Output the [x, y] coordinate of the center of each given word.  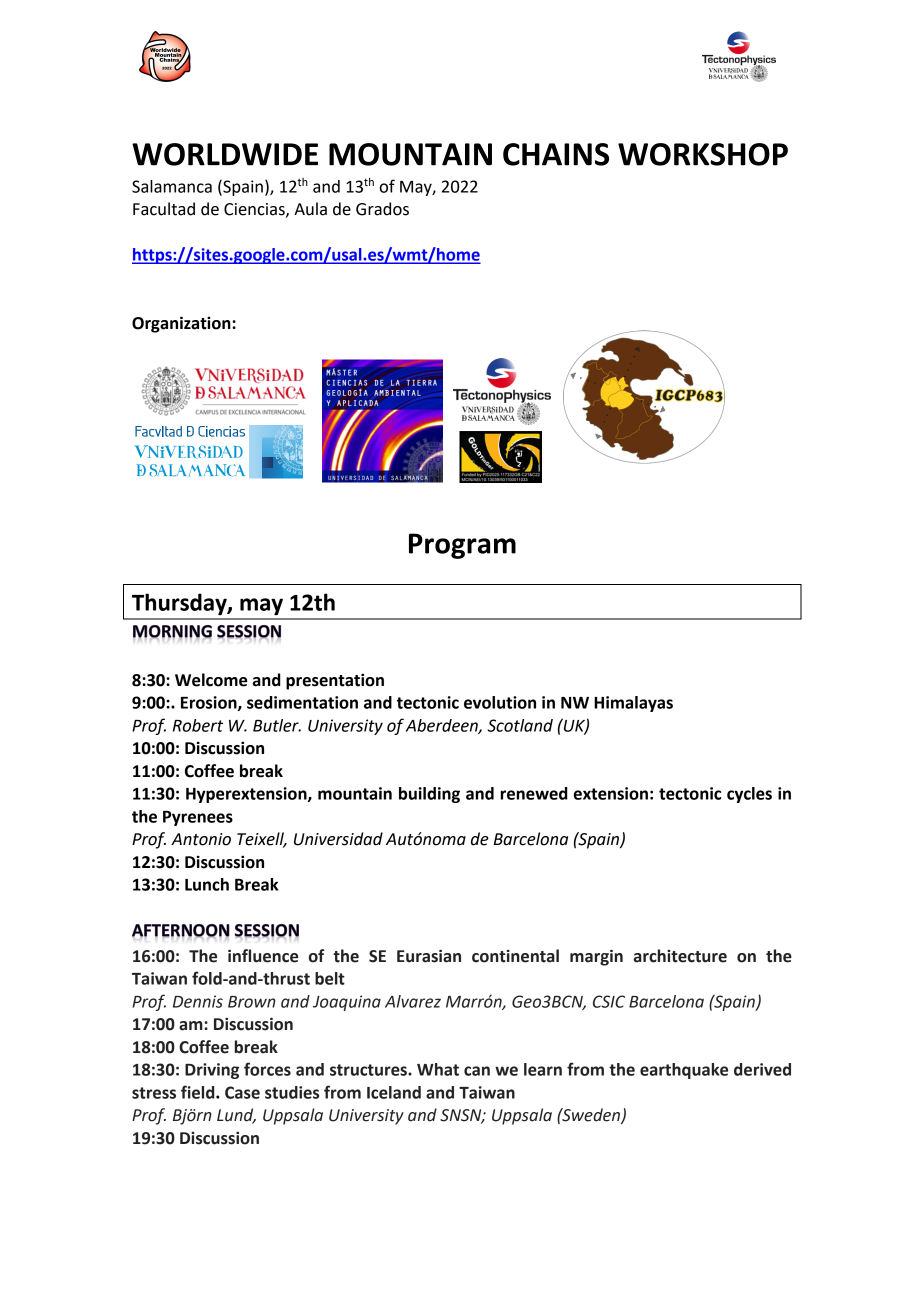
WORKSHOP [703, 154]
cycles [749, 795]
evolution [500, 702]
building [429, 795]
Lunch [207, 884]
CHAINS [556, 154]
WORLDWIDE [225, 154]
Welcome [211, 680]
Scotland [520, 725]
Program [462, 546]
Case [242, 1092]
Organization [182, 324]
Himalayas [633, 704]
